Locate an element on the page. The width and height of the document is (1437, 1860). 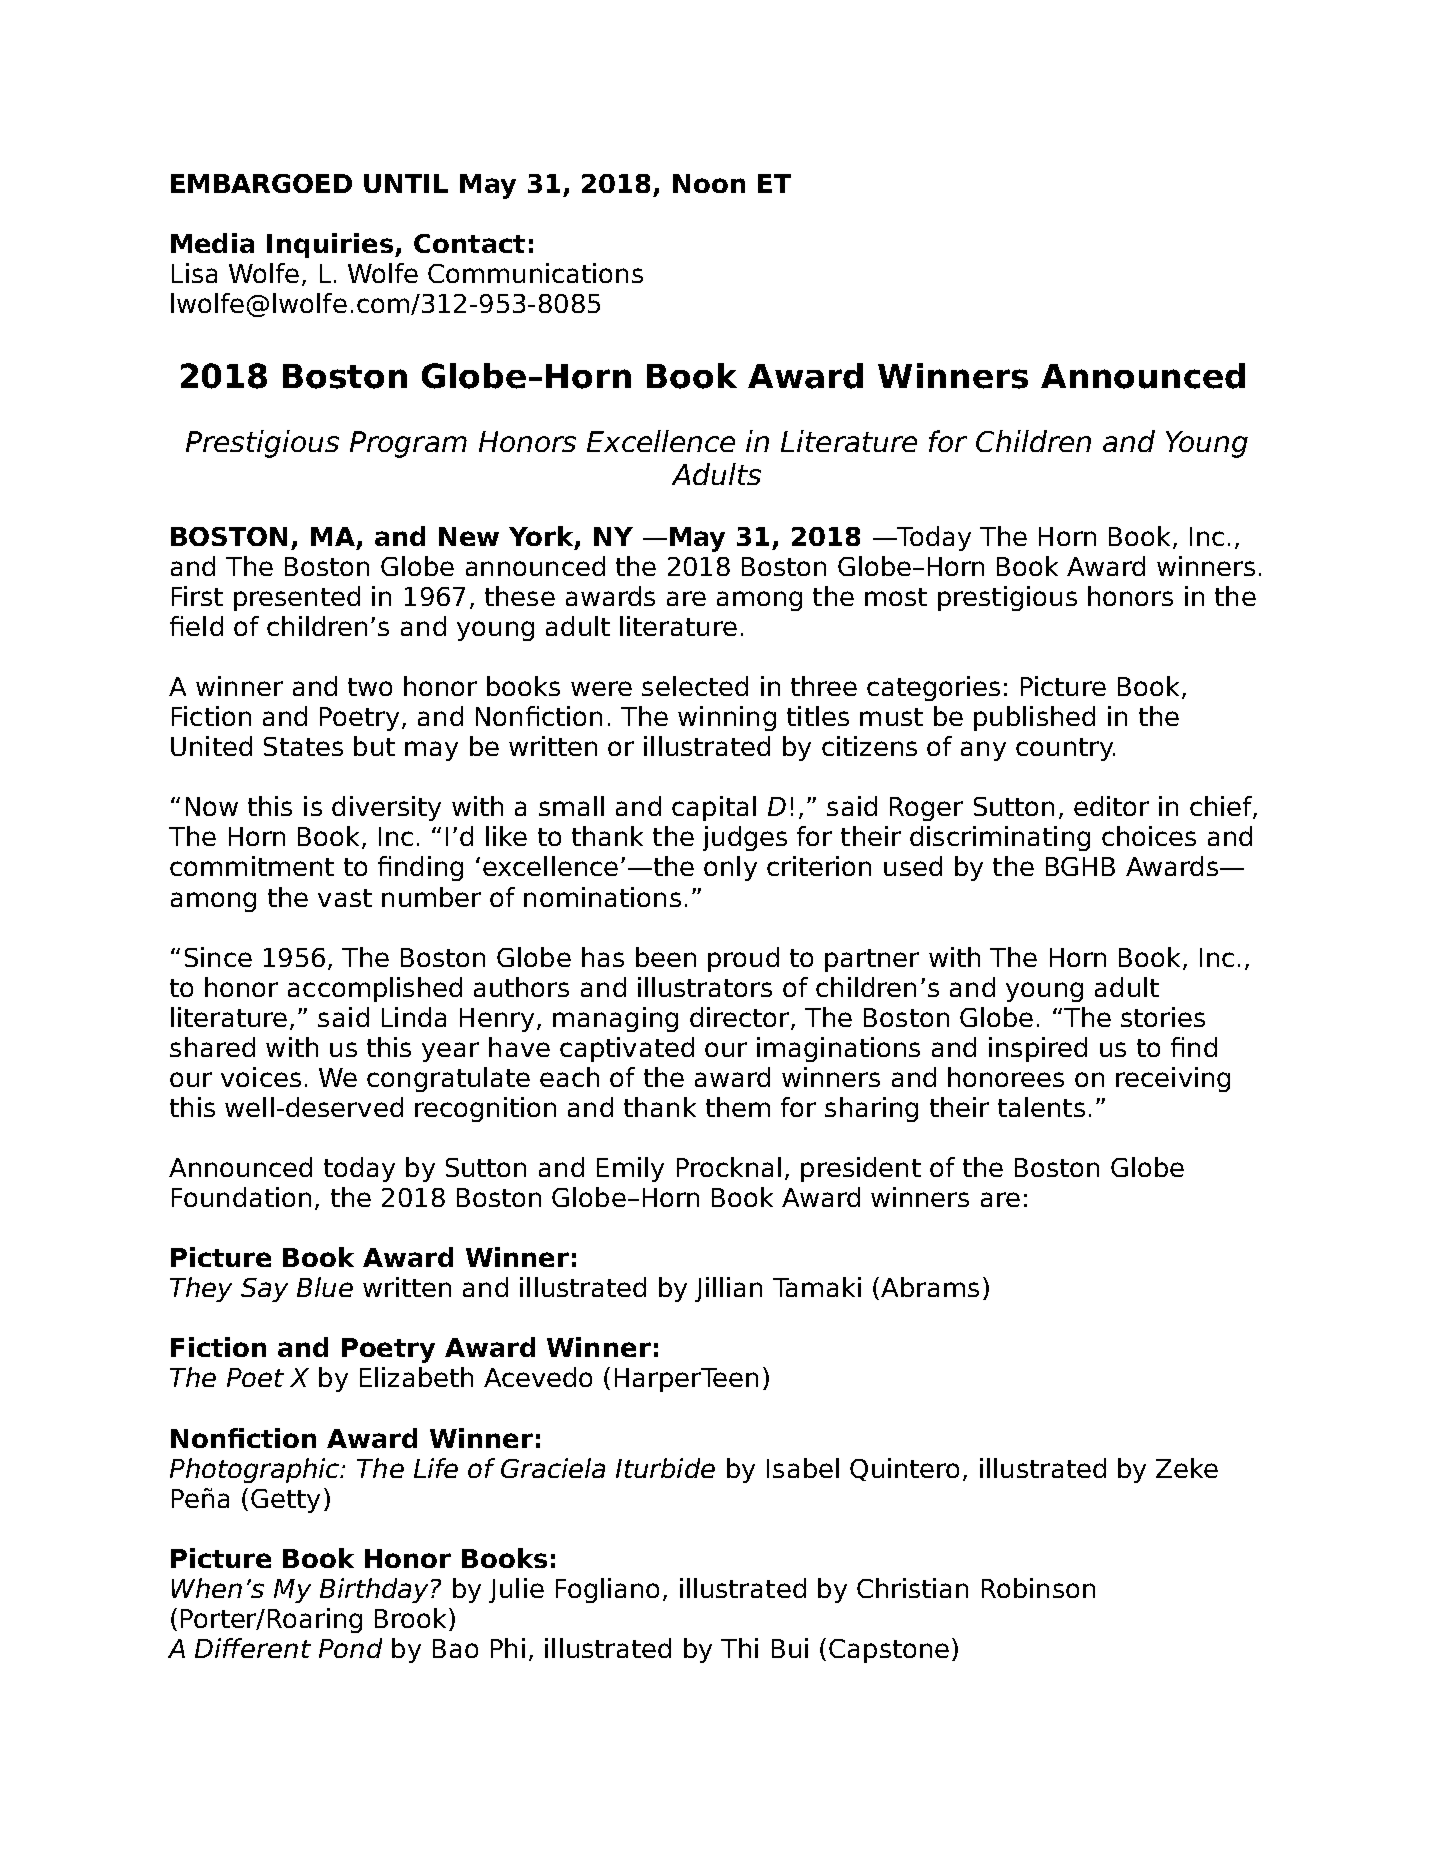
Bui is located at coordinates (790, 1648).
